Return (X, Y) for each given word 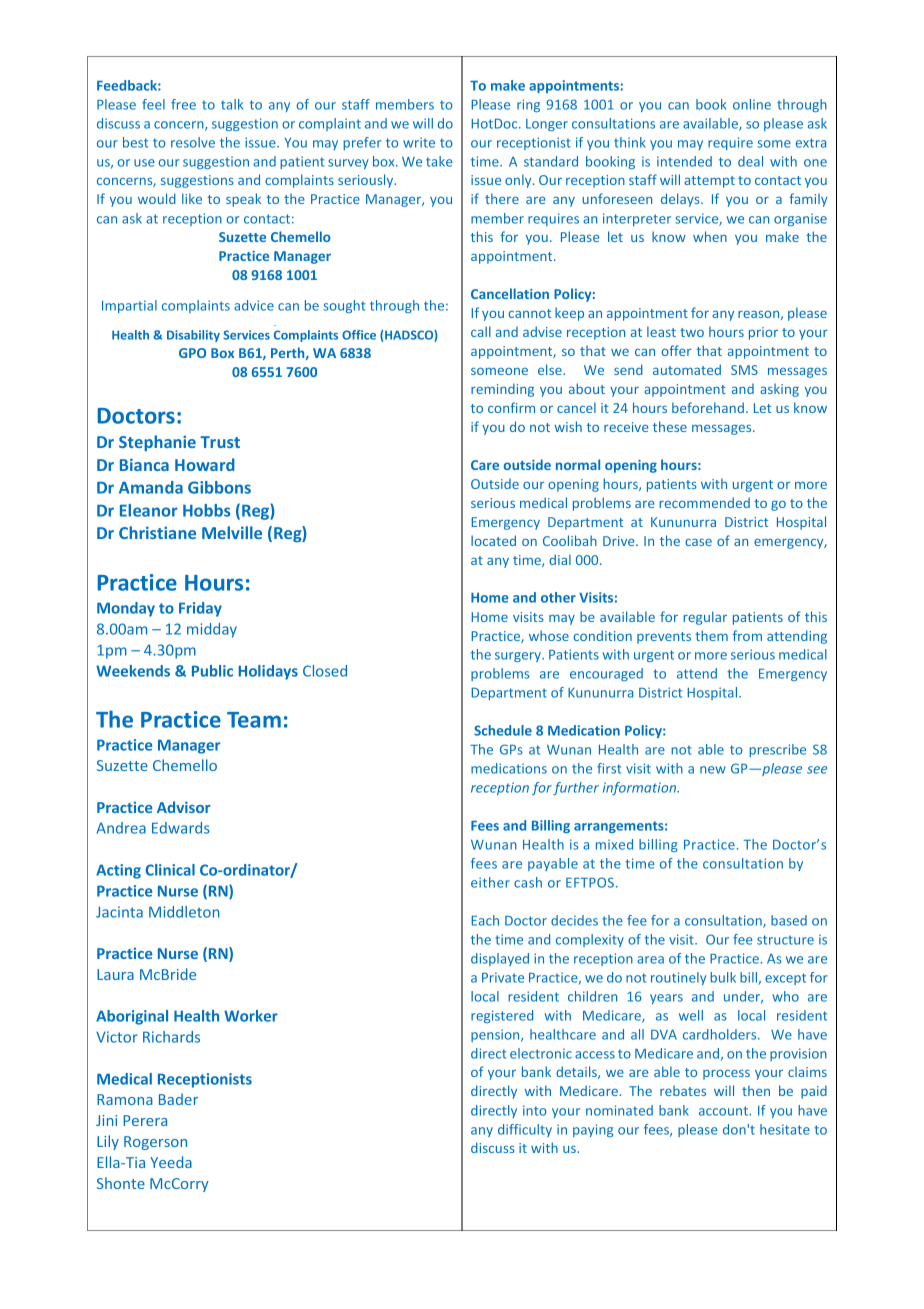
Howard (205, 464)
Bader (178, 1099)
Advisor (184, 807)
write (419, 142)
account (724, 1111)
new (713, 770)
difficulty (525, 1130)
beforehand (708, 407)
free (183, 104)
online (752, 104)
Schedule (503, 730)
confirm (511, 407)
